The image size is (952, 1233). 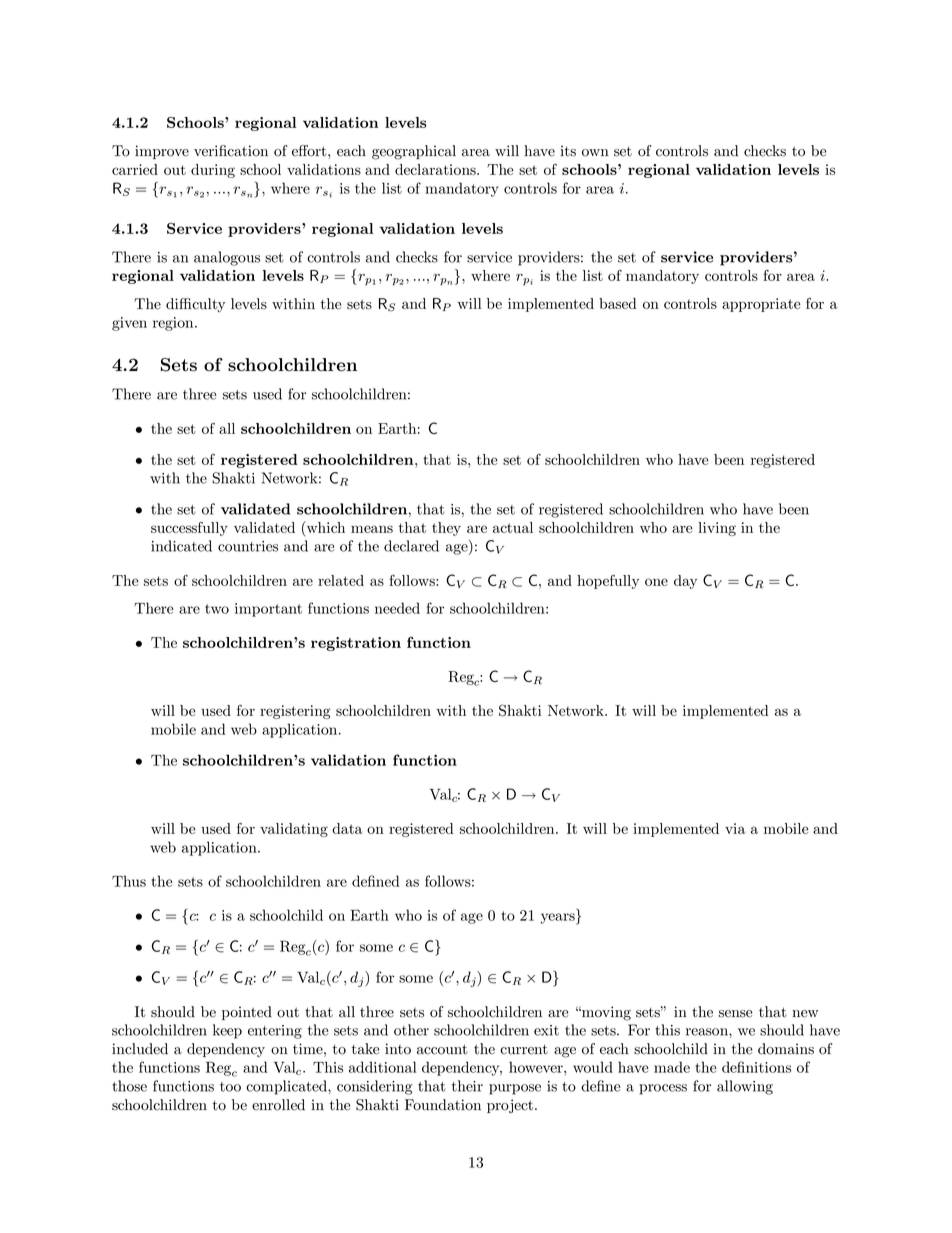 What do you see at coordinates (347, 828) in the screenshot?
I see `data` at bounding box center [347, 828].
